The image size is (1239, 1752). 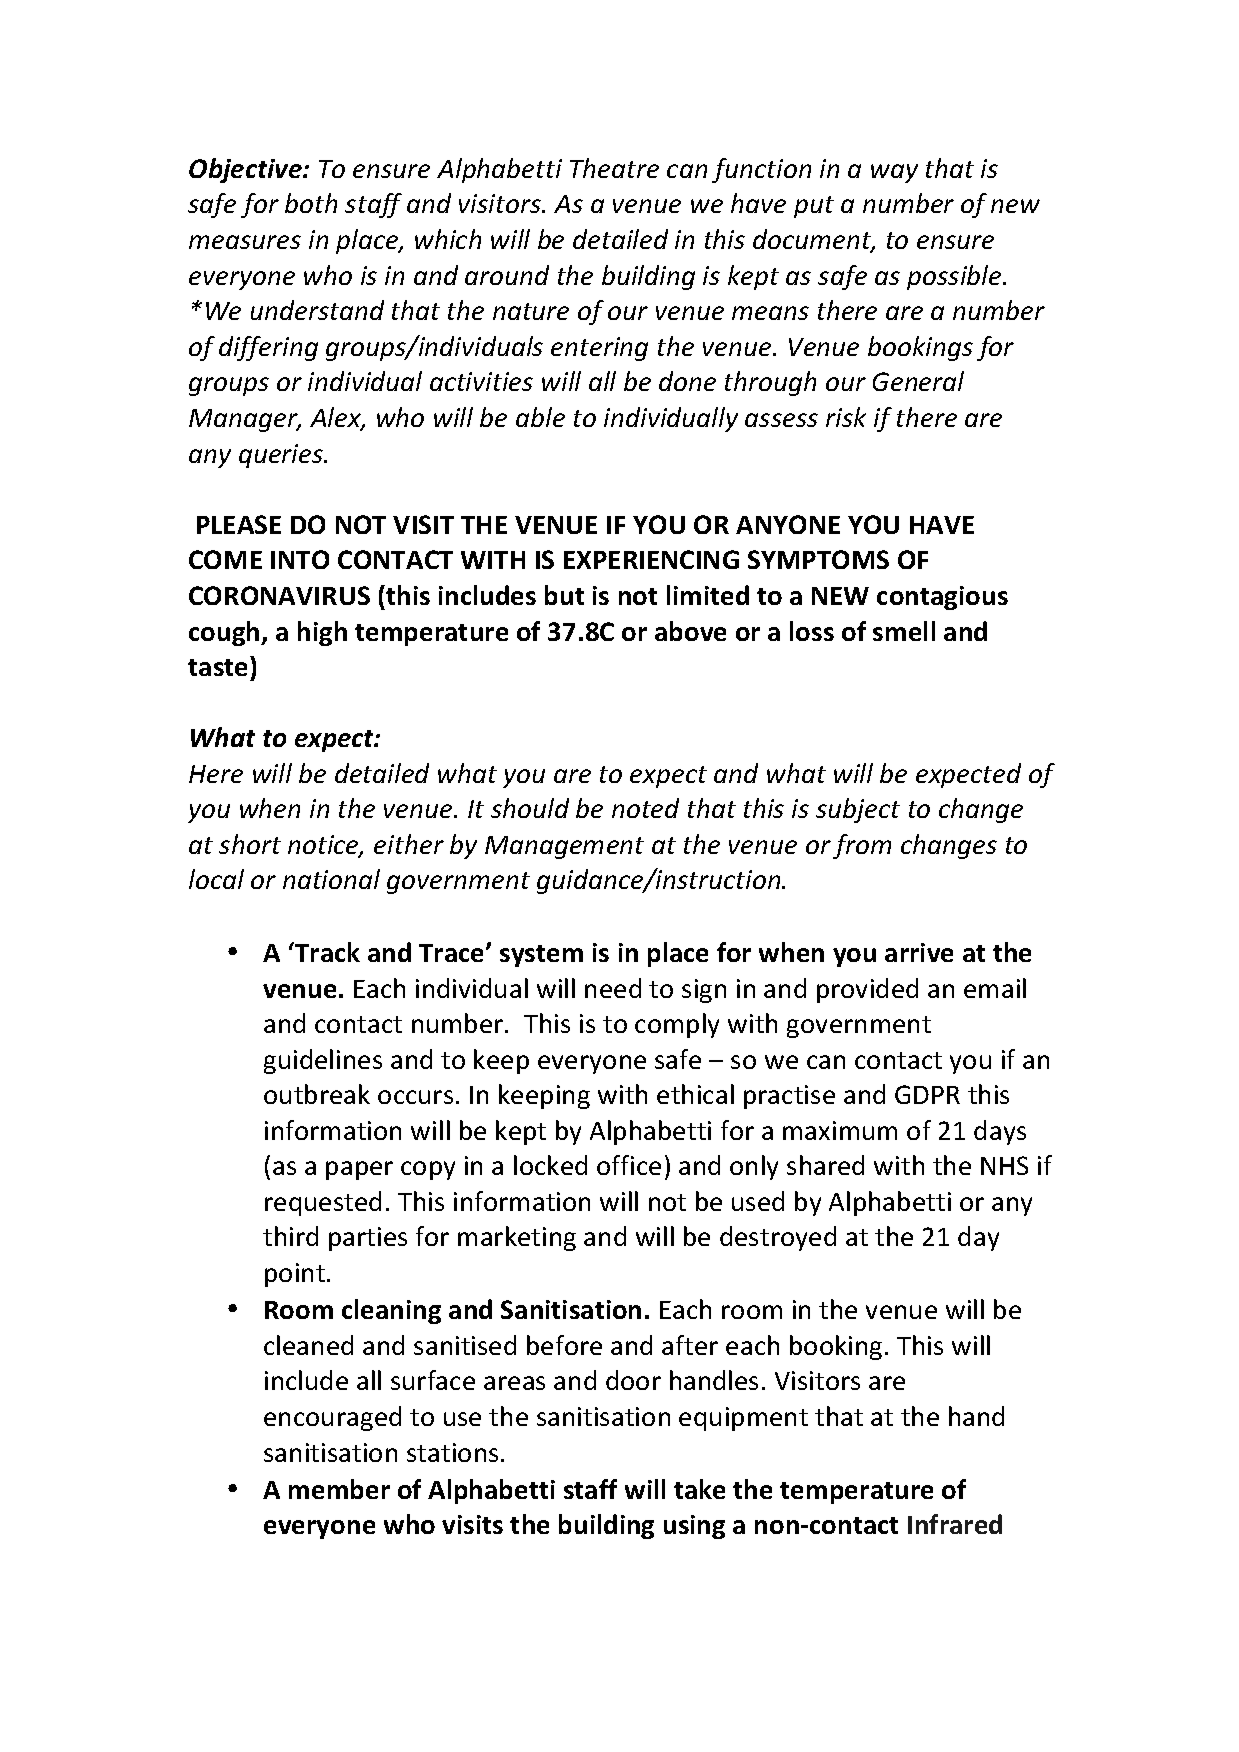 I want to click on way, so click(x=894, y=173).
